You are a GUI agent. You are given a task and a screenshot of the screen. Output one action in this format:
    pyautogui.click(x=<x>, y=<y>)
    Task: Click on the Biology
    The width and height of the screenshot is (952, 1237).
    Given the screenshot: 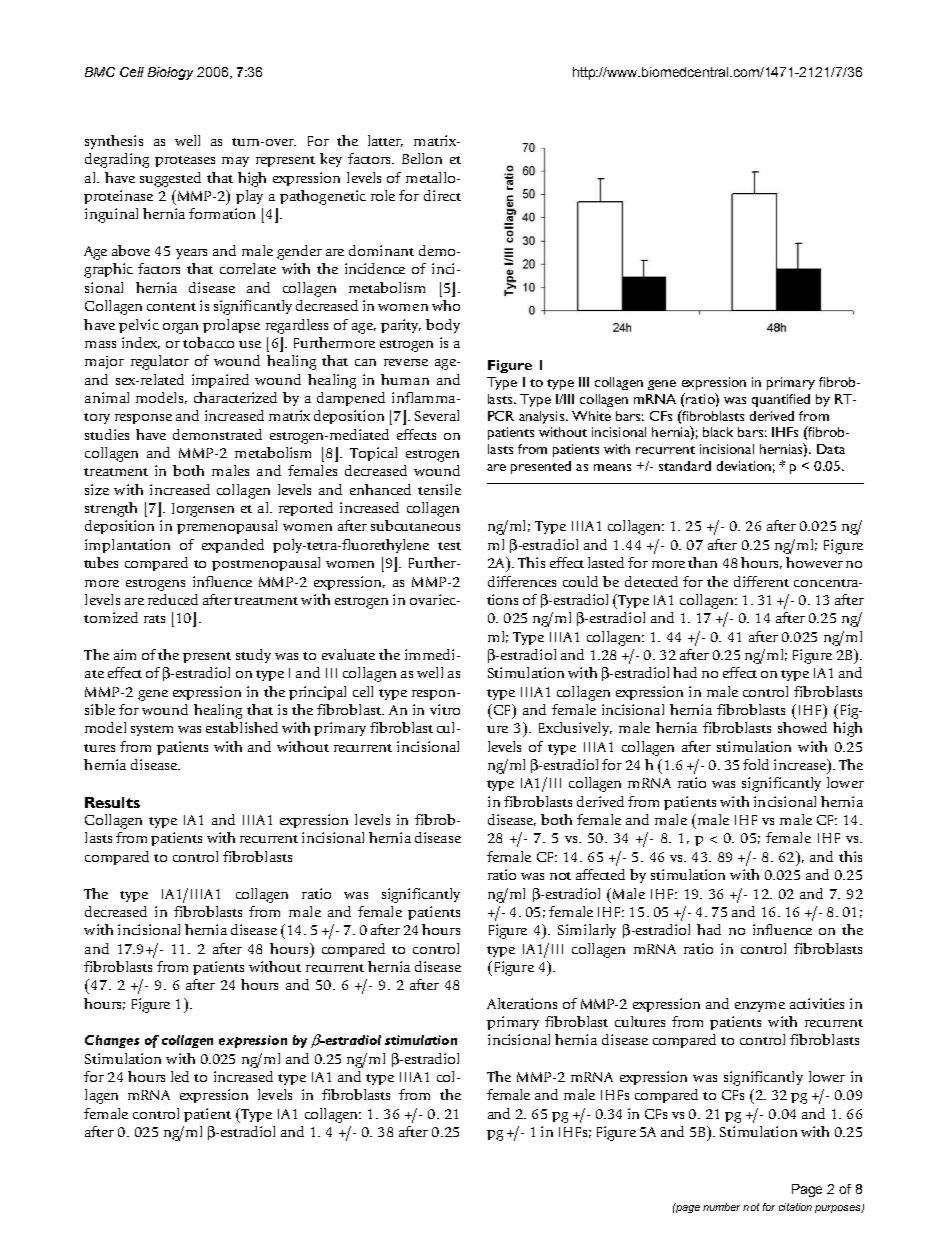 What is the action you would take?
    pyautogui.click(x=170, y=73)
